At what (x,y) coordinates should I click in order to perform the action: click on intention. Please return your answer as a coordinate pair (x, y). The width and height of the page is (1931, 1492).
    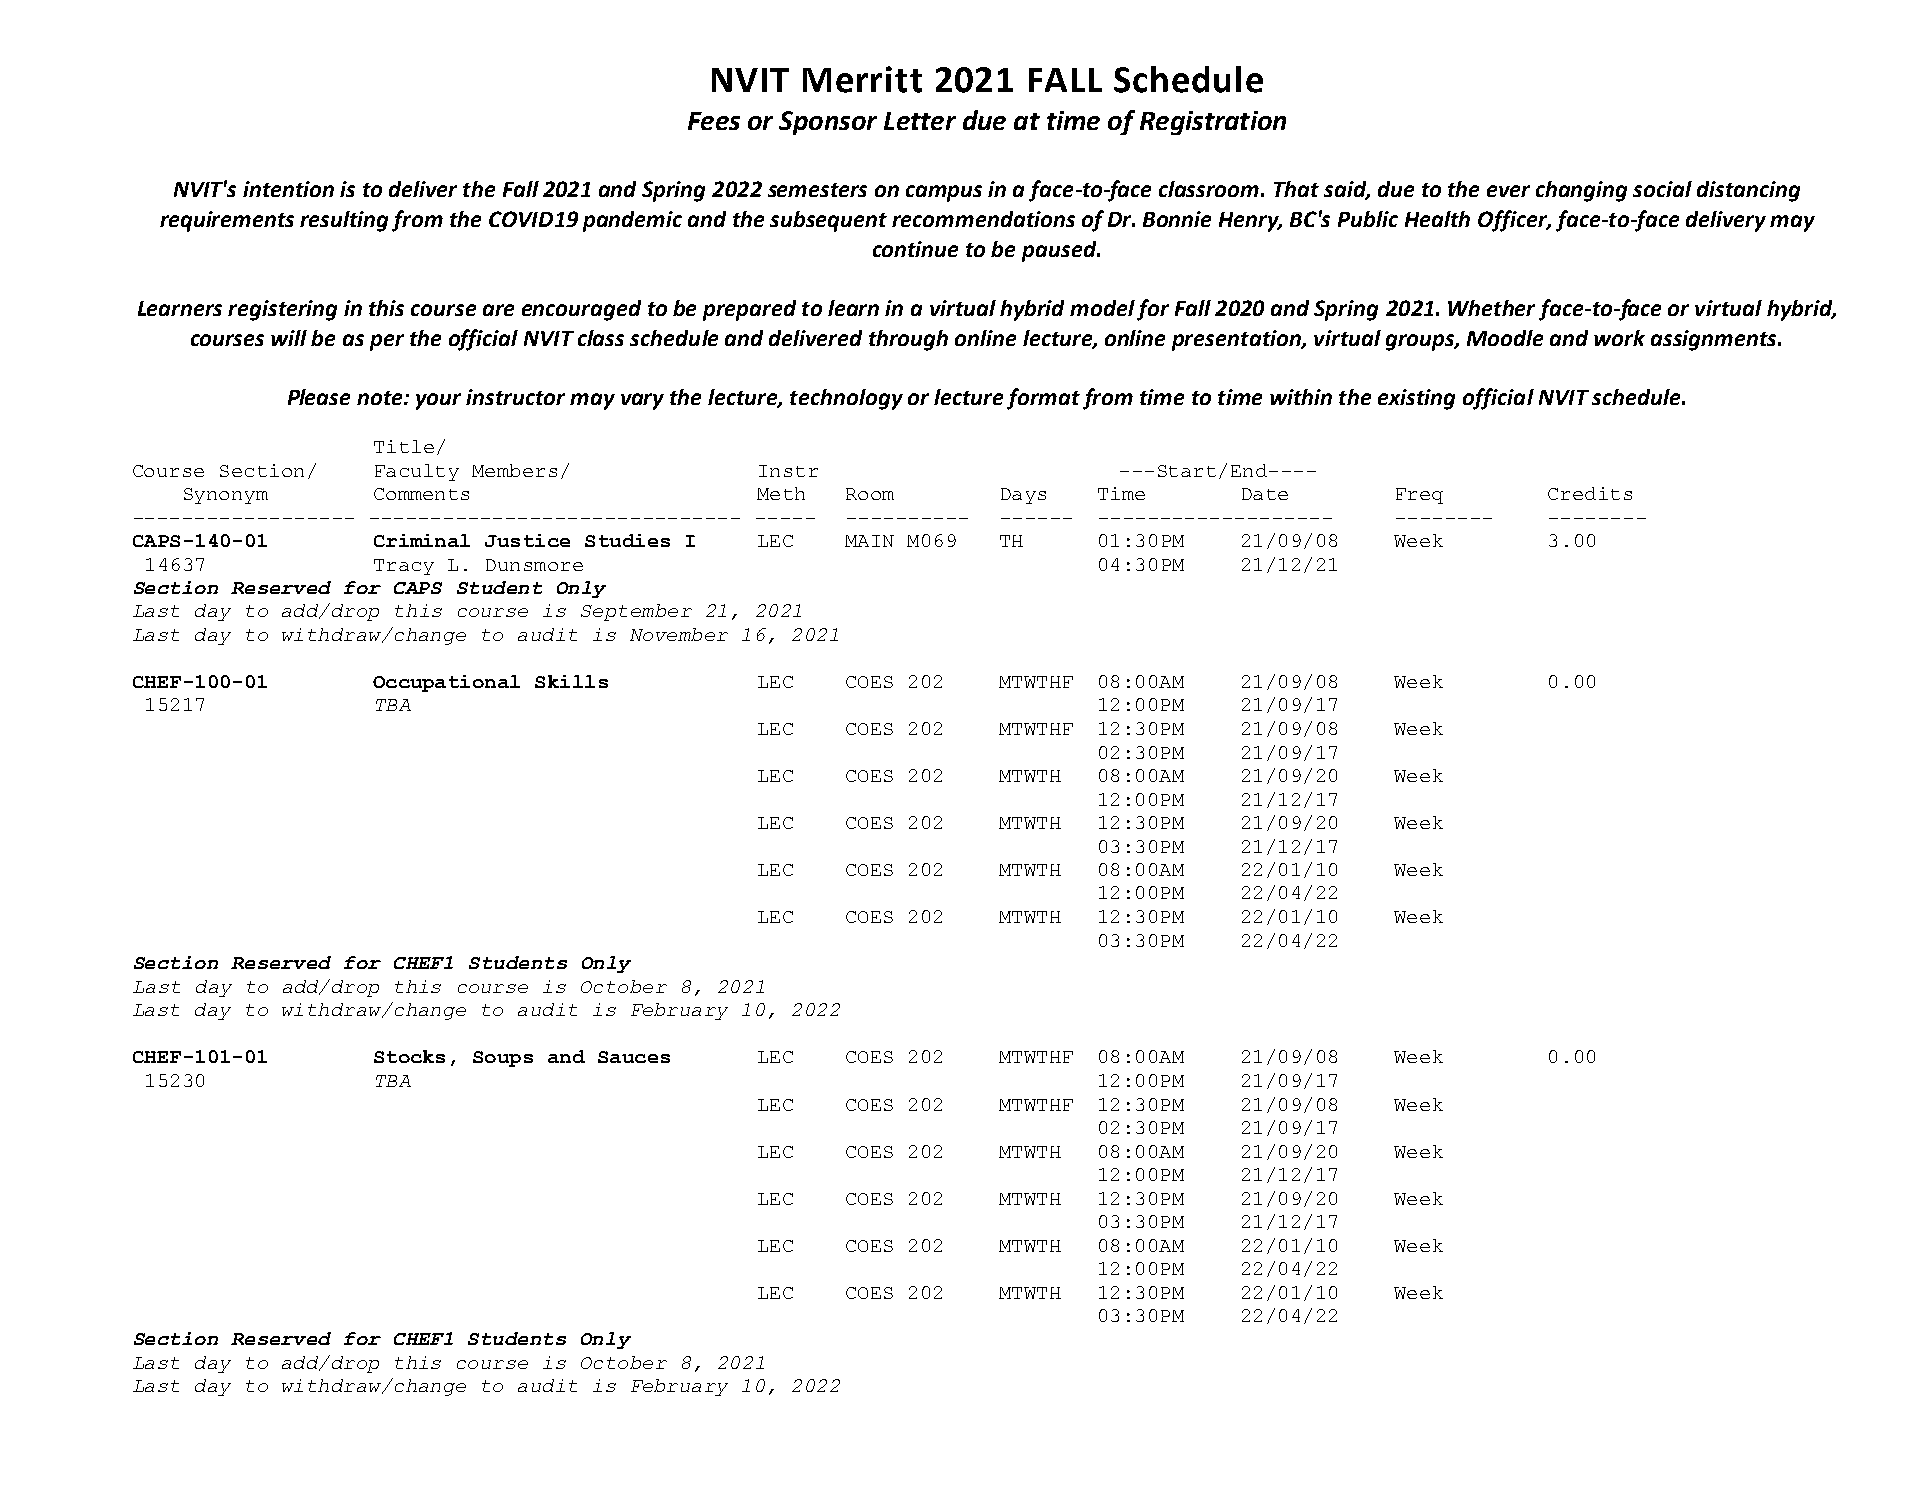
    Looking at the image, I should click on (288, 189).
